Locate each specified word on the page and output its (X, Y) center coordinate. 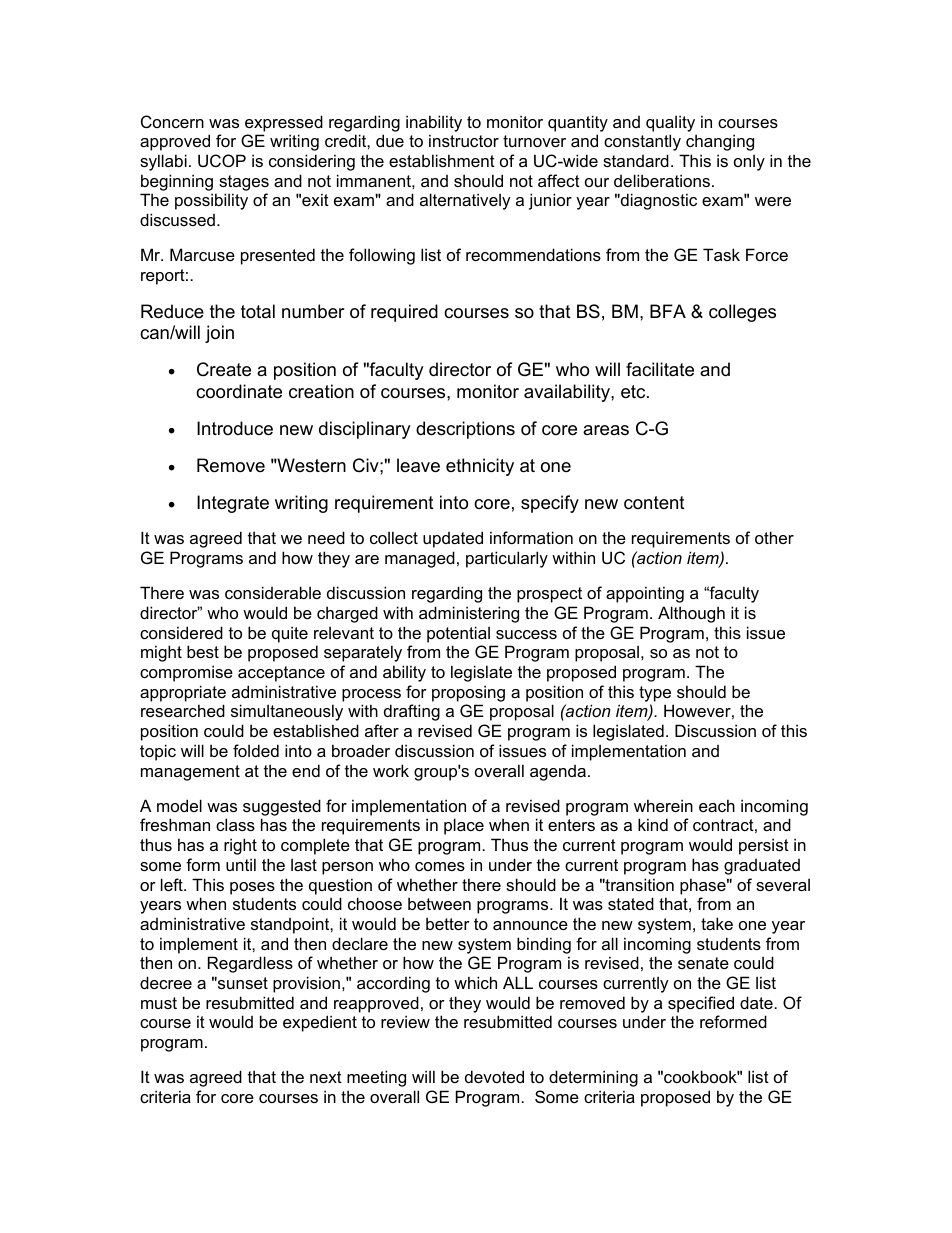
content (654, 503)
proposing (468, 693)
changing (720, 142)
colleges (742, 313)
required (404, 313)
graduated (762, 867)
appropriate (183, 693)
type (655, 694)
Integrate (233, 504)
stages (244, 183)
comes (440, 866)
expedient (320, 1023)
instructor (464, 140)
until (241, 864)
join (219, 334)
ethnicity (480, 467)
